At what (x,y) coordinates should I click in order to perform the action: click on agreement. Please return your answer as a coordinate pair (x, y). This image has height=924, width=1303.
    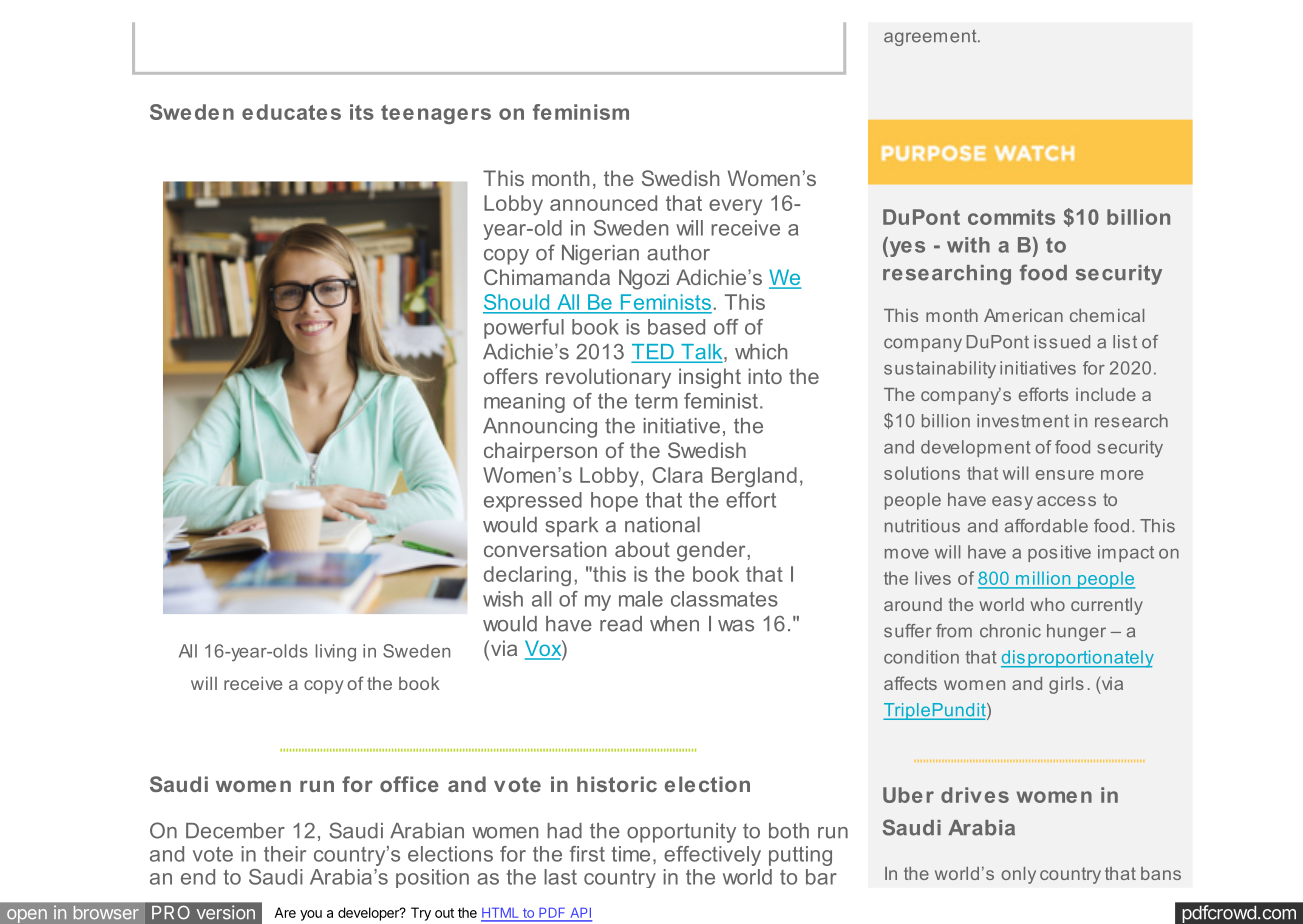
    Looking at the image, I should click on (931, 37).
